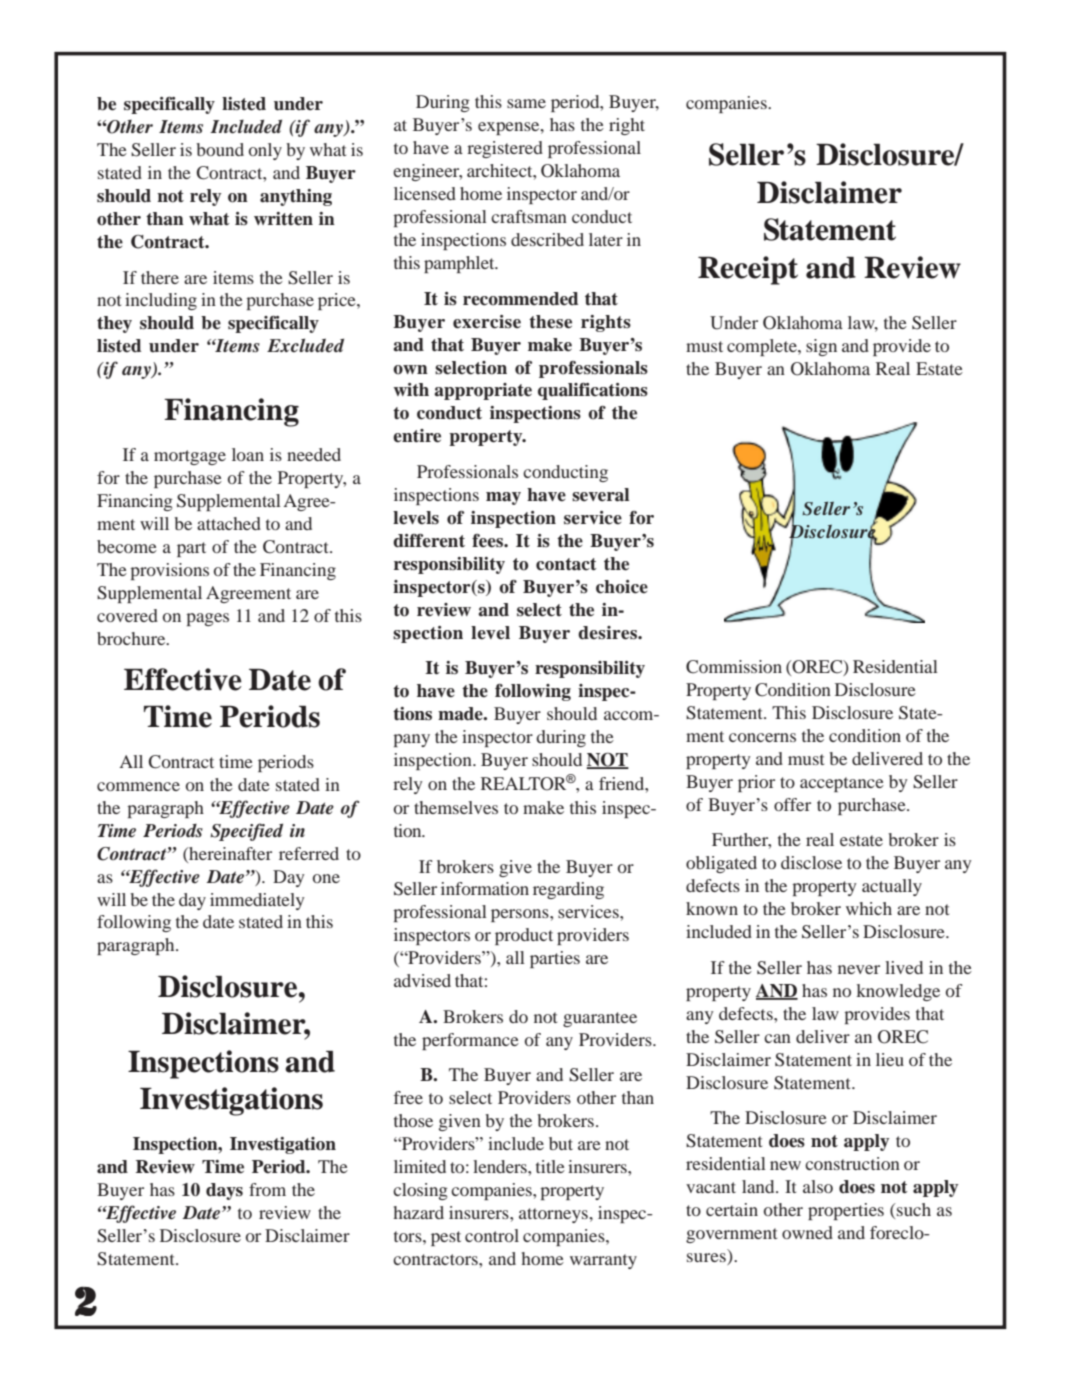 The image size is (1065, 1378). What do you see at coordinates (608, 633) in the screenshot?
I see `desires` at bounding box center [608, 633].
